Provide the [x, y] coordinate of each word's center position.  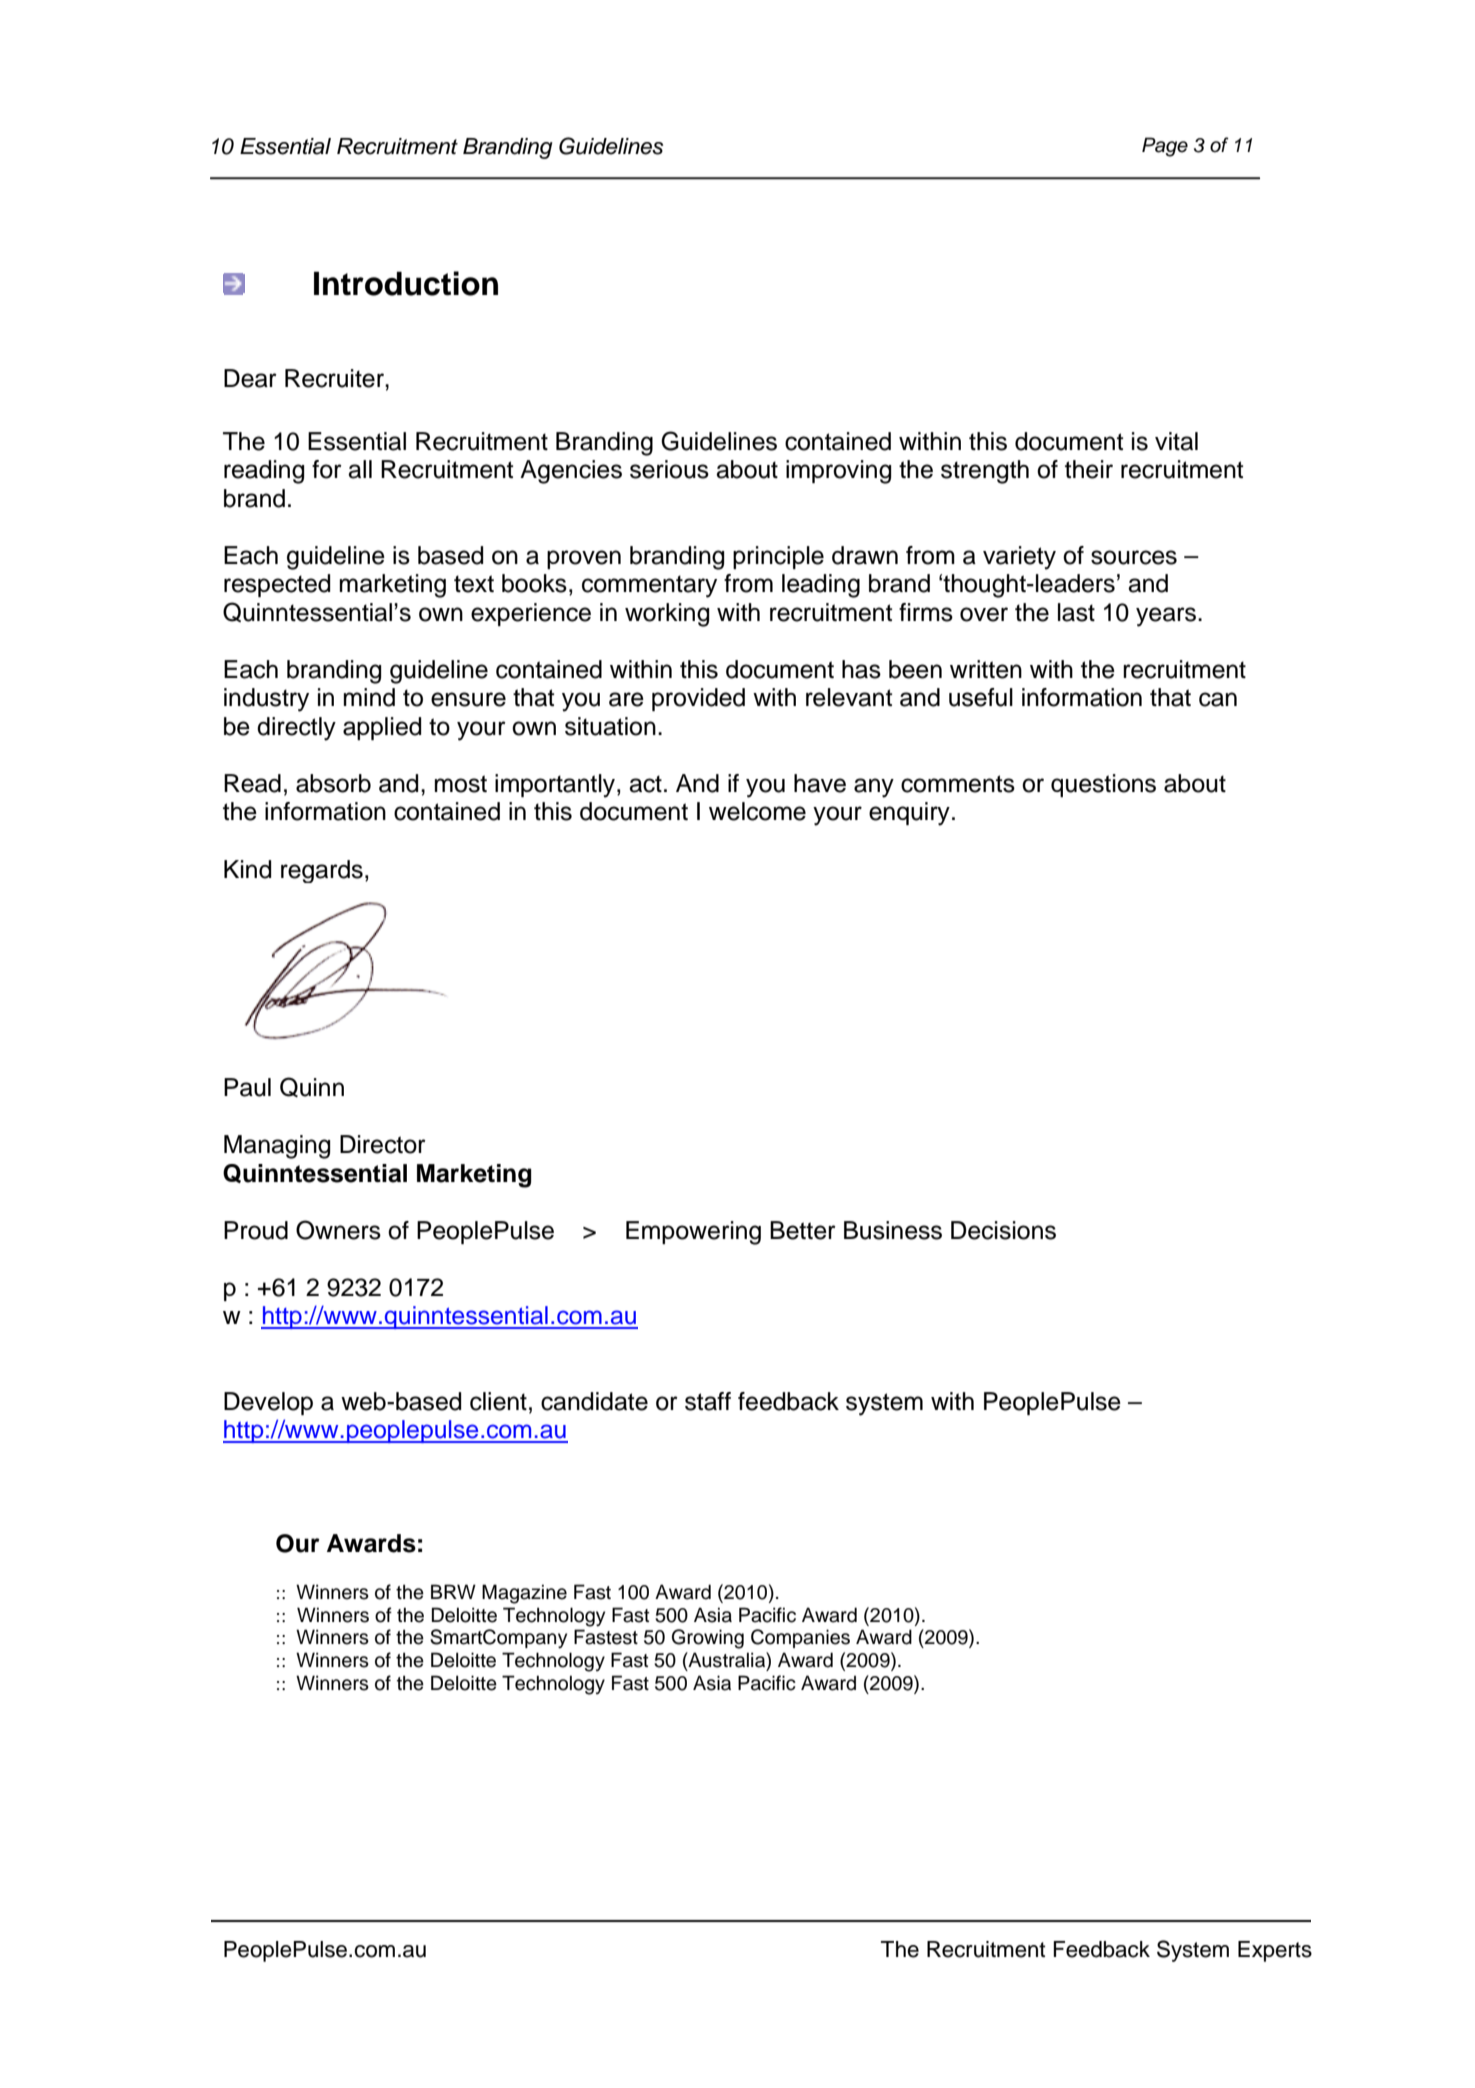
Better [803, 1230]
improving [838, 472]
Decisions [1003, 1230]
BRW [453, 1591]
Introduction [406, 283]
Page [1165, 147]
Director [383, 1144]
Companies [800, 1638]
